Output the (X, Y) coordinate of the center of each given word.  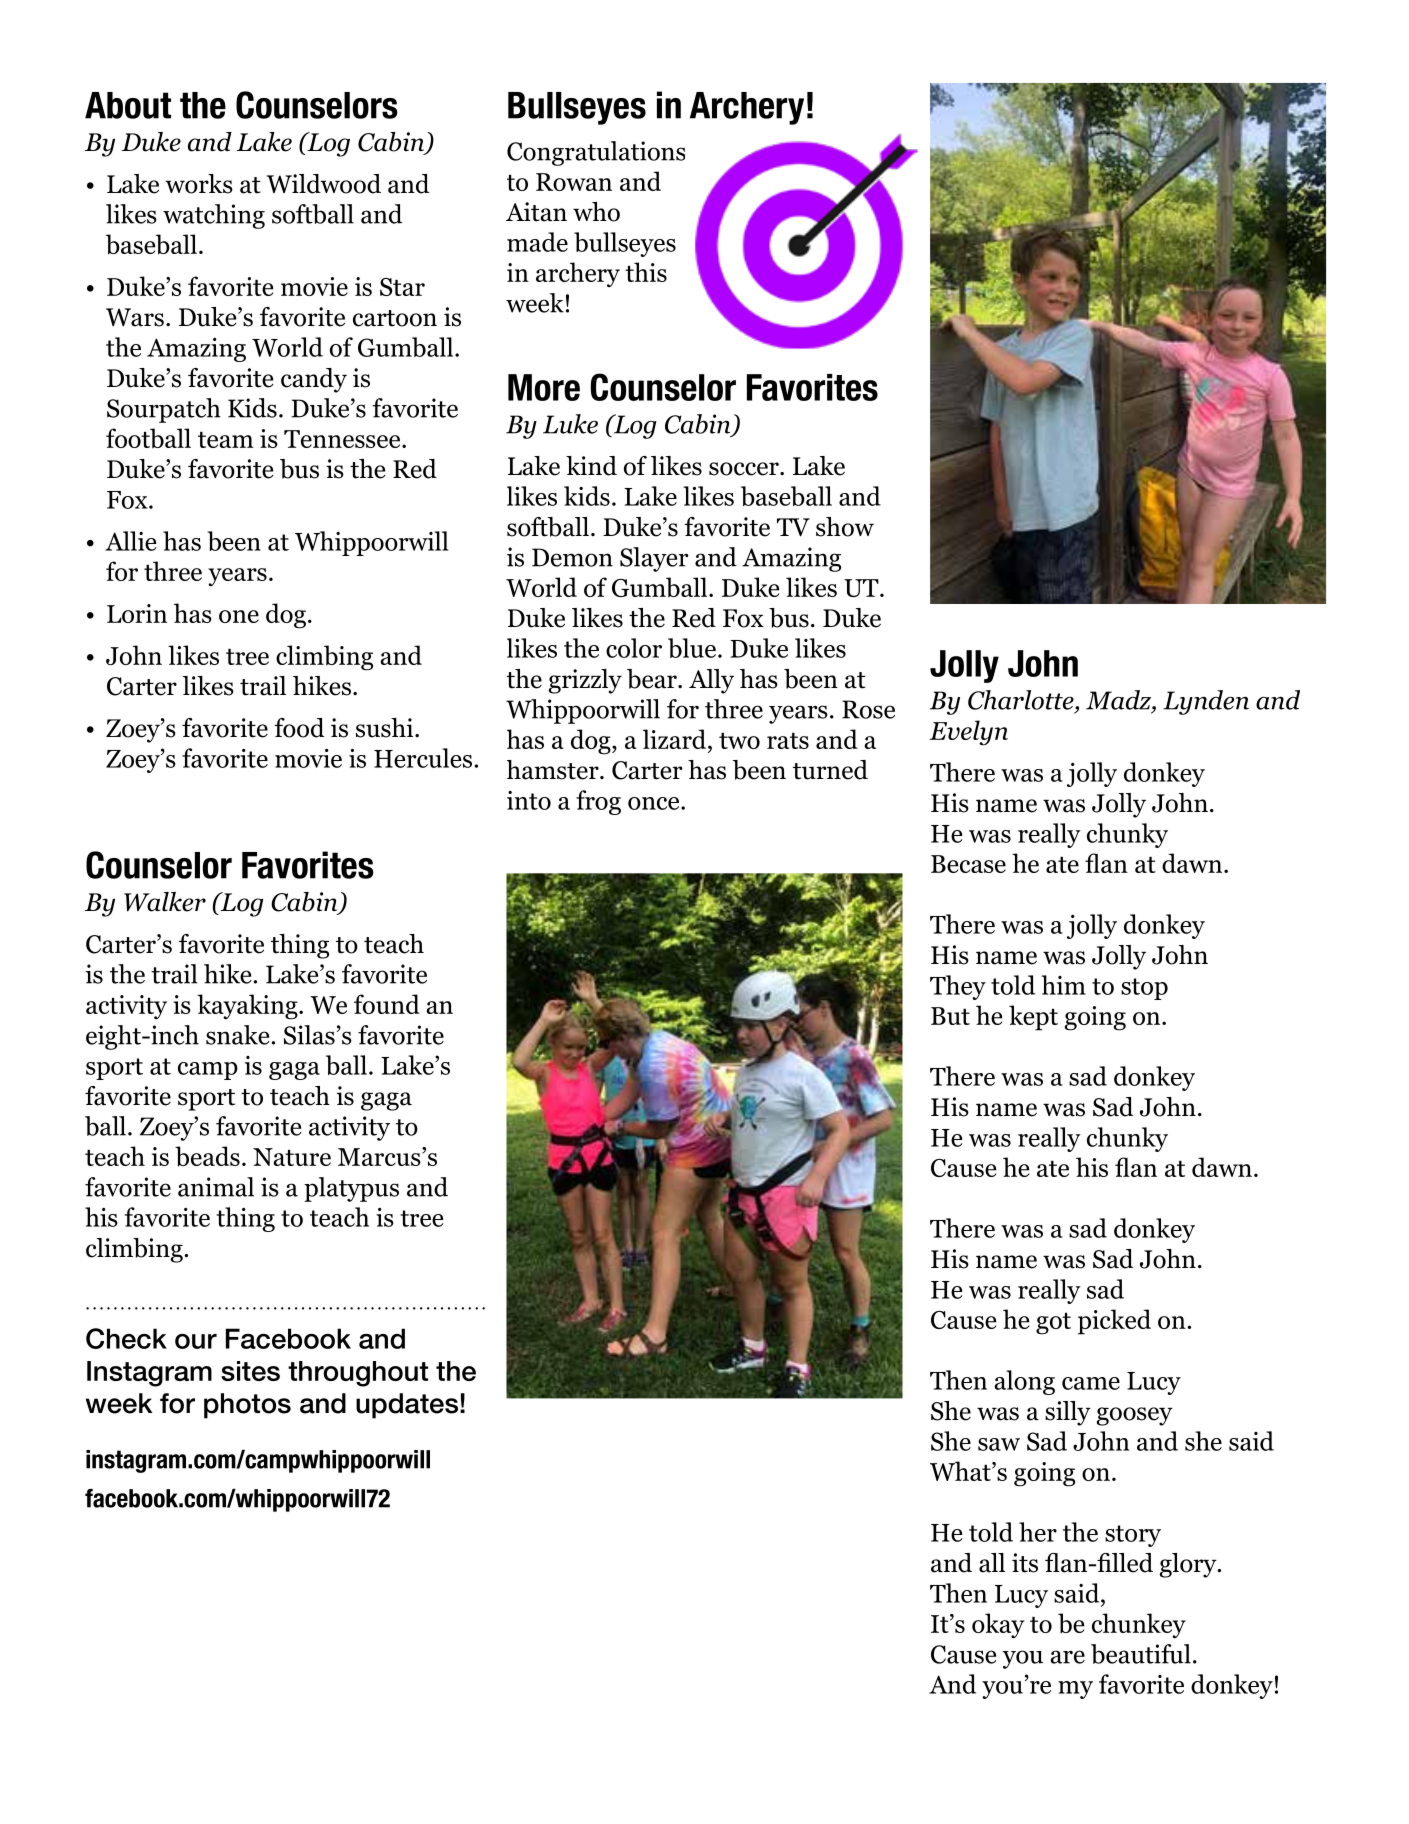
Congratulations (596, 153)
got (1053, 1324)
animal (216, 1187)
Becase (968, 864)
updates (408, 1406)
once (655, 803)
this (646, 272)
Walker (165, 902)
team (226, 440)
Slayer (654, 559)
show (845, 527)
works (199, 184)
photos (247, 1406)
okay (998, 1626)
